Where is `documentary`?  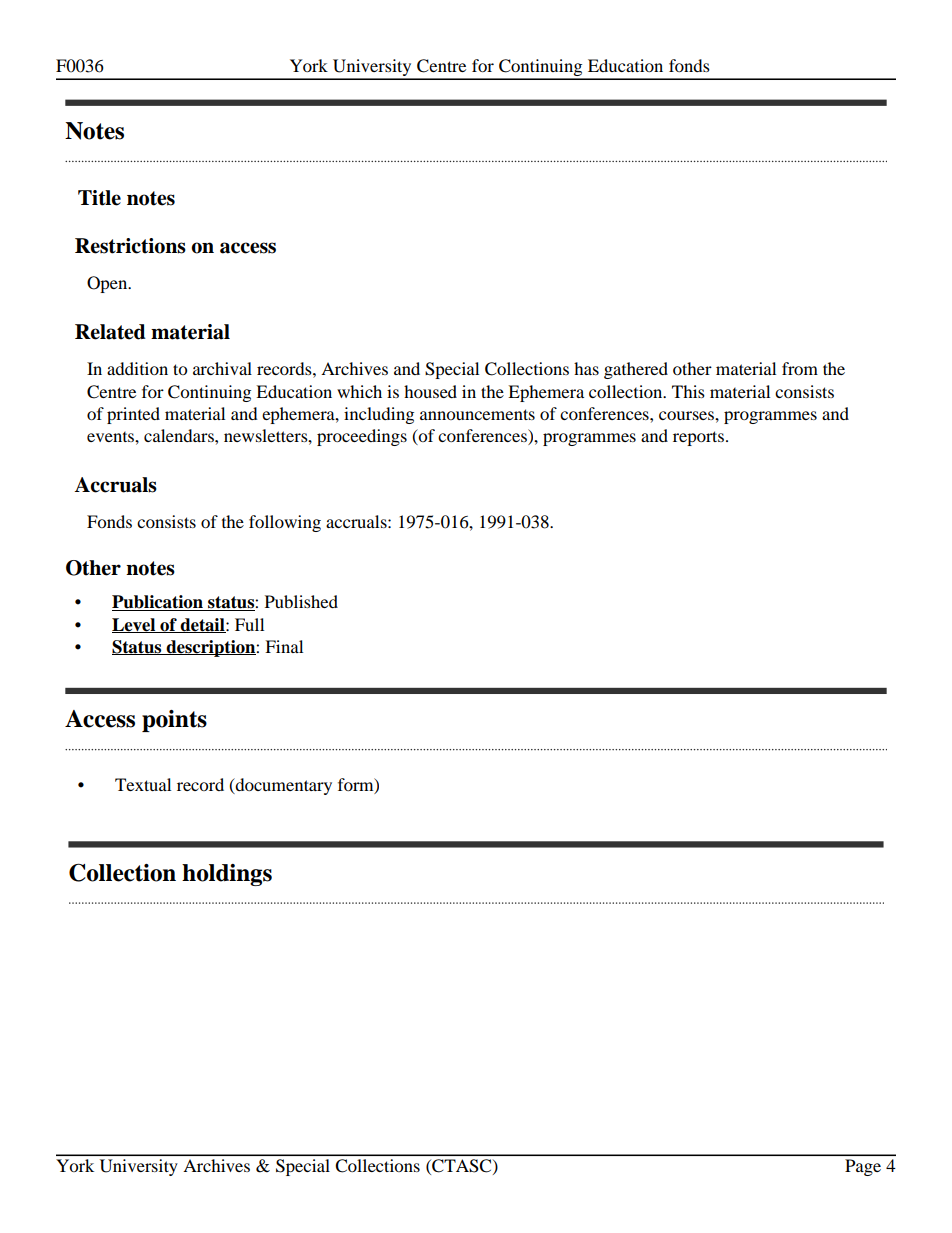 documentary is located at coordinates (282, 786).
